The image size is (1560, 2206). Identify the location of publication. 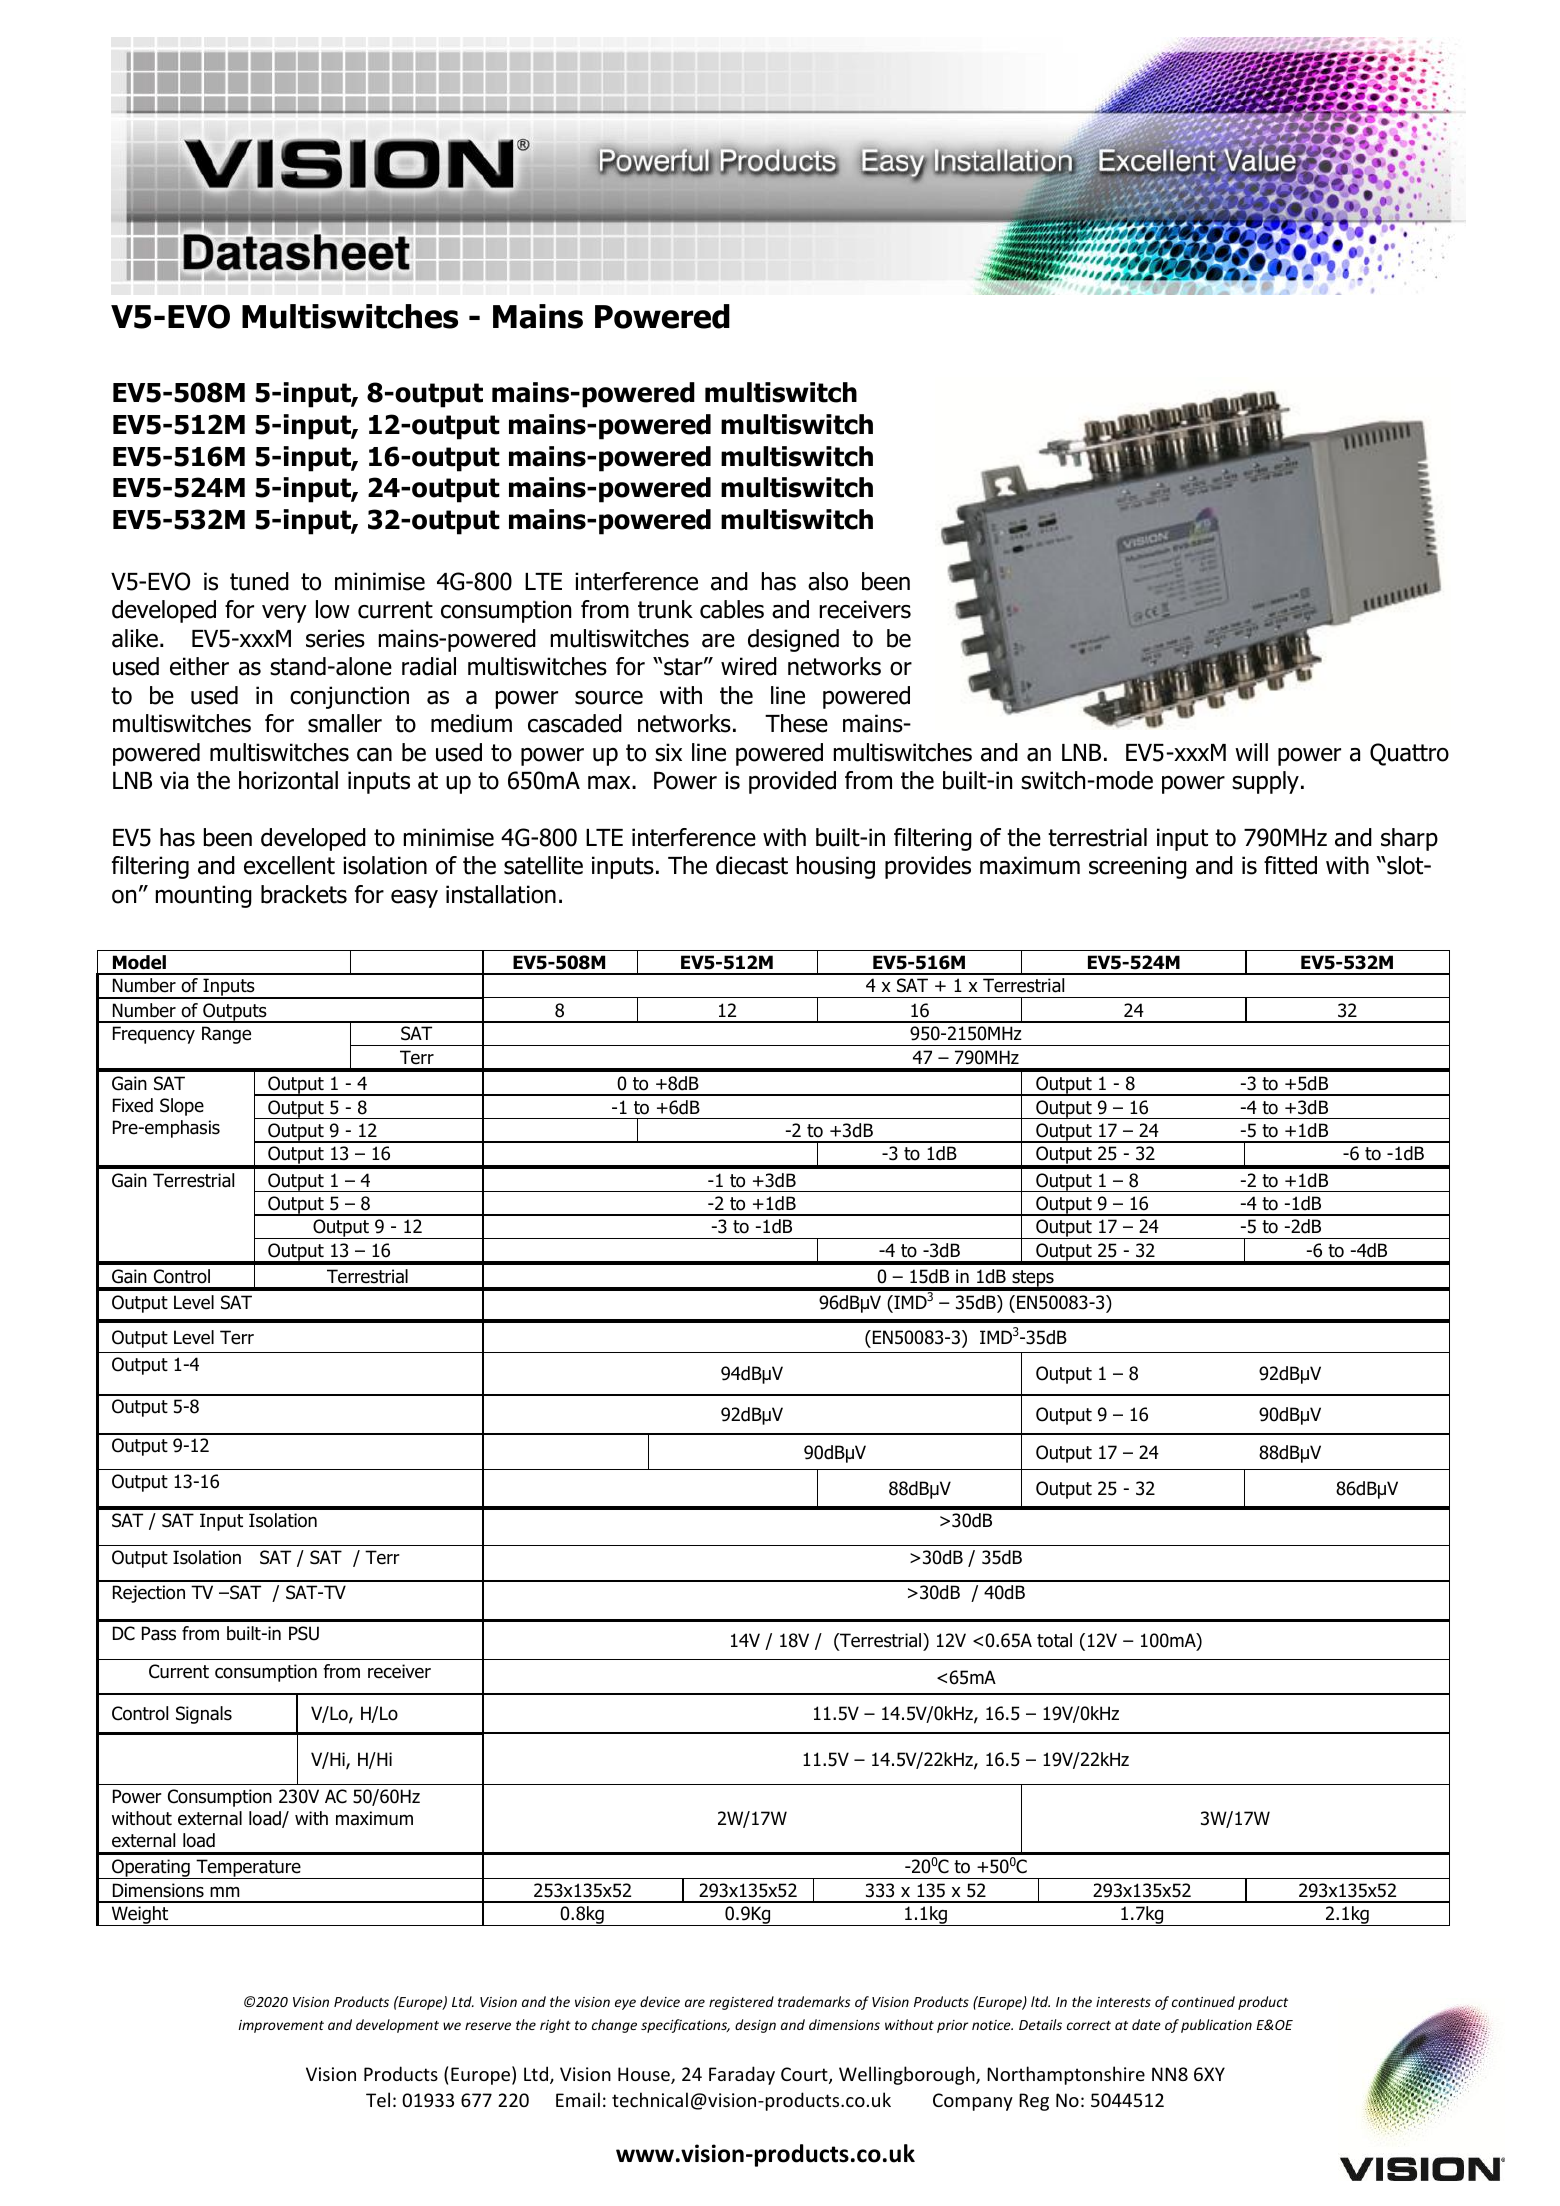
(1216, 2026).
